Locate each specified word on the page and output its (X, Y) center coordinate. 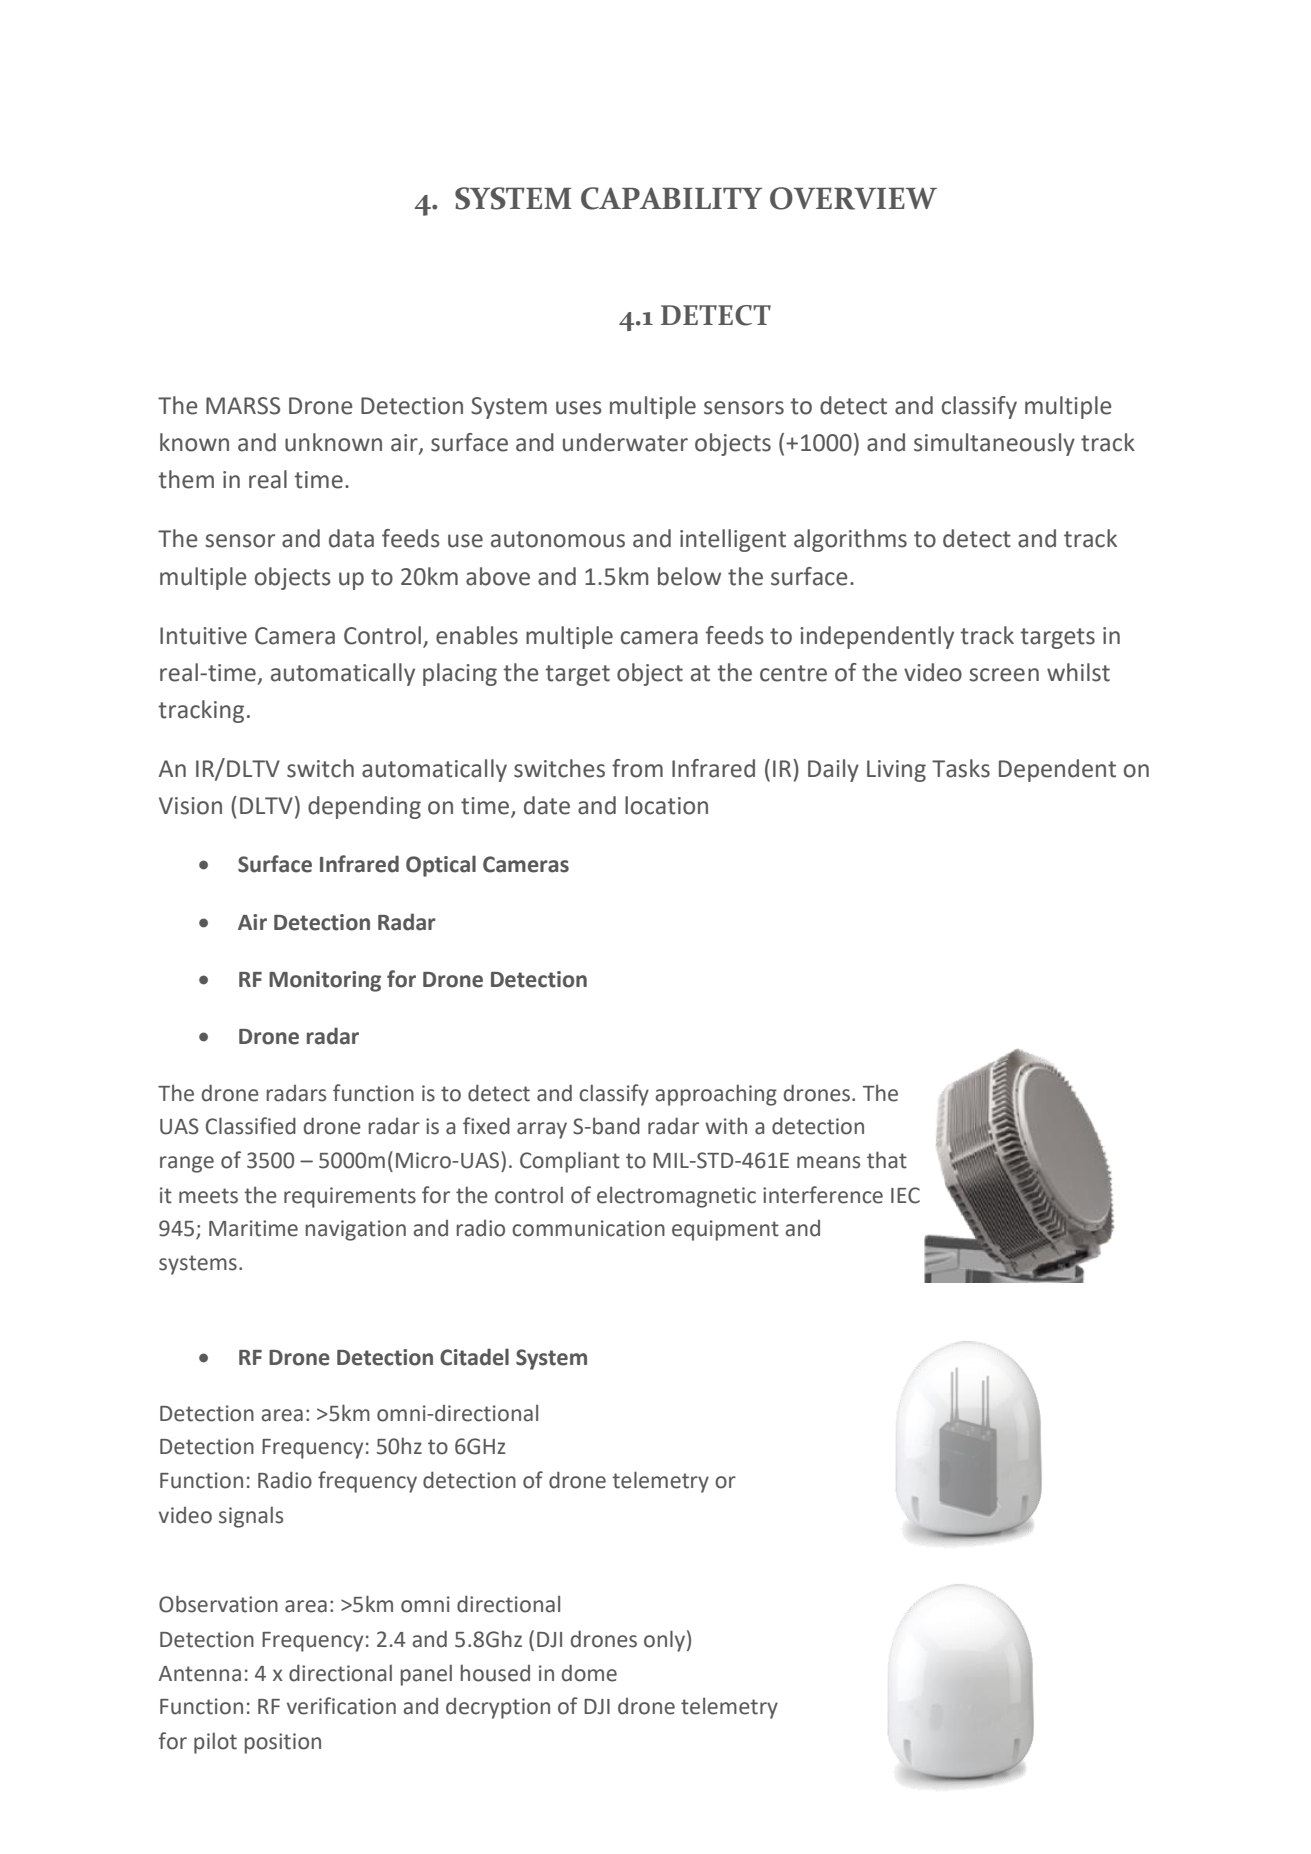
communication (588, 1228)
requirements (350, 1197)
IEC (905, 1195)
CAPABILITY (671, 198)
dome (589, 1673)
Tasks (961, 768)
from (637, 768)
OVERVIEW (853, 198)
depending (364, 807)
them (186, 479)
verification (341, 1706)
